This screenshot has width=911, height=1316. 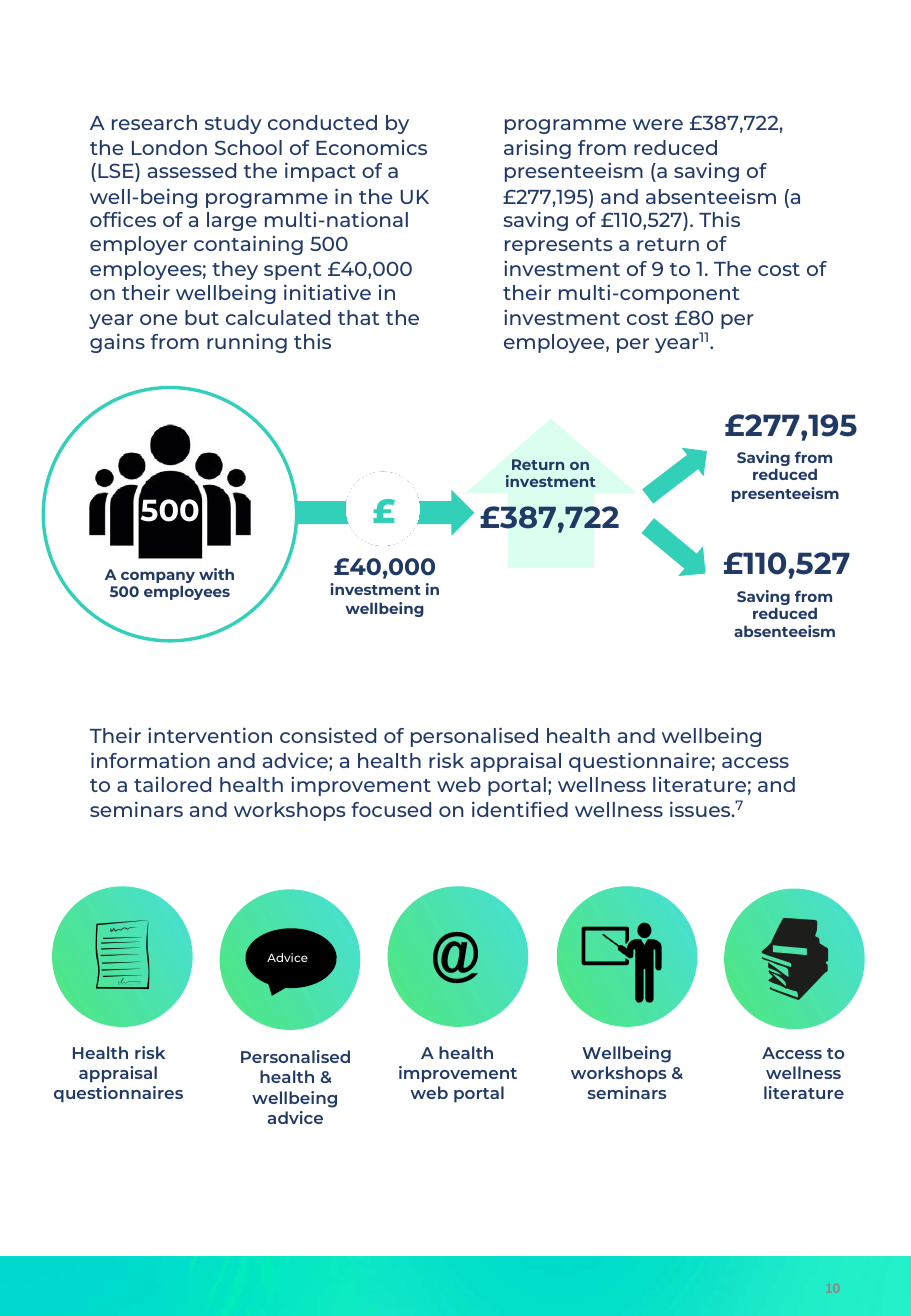 I want to click on represents, so click(x=558, y=246).
